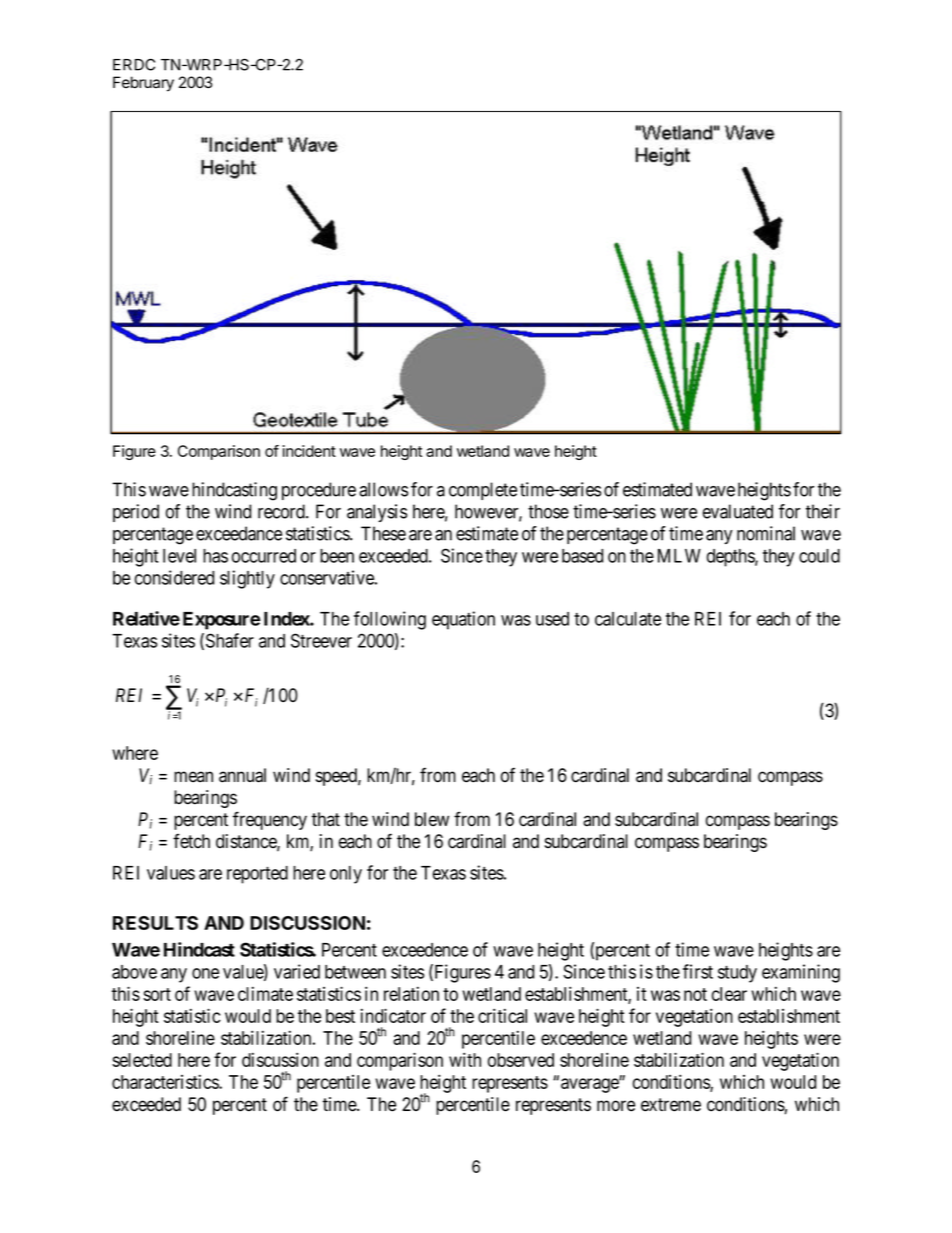  What do you see at coordinates (483, 491) in the screenshot?
I see `complete` at bounding box center [483, 491].
